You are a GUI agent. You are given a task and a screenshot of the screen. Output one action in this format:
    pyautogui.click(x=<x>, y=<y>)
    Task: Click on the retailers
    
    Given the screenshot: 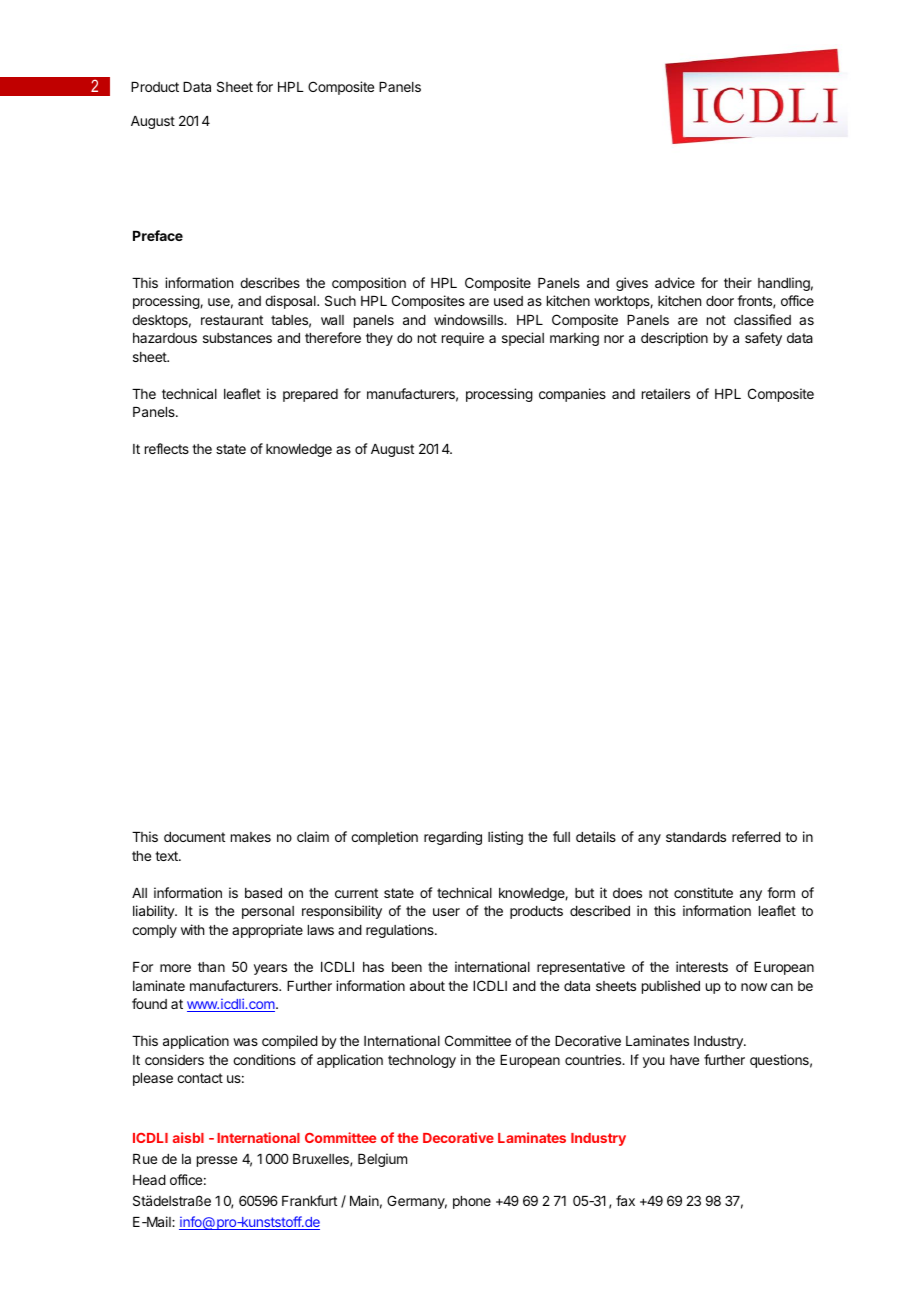 What is the action you would take?
    pyautogui.click(x=666, y=393)
